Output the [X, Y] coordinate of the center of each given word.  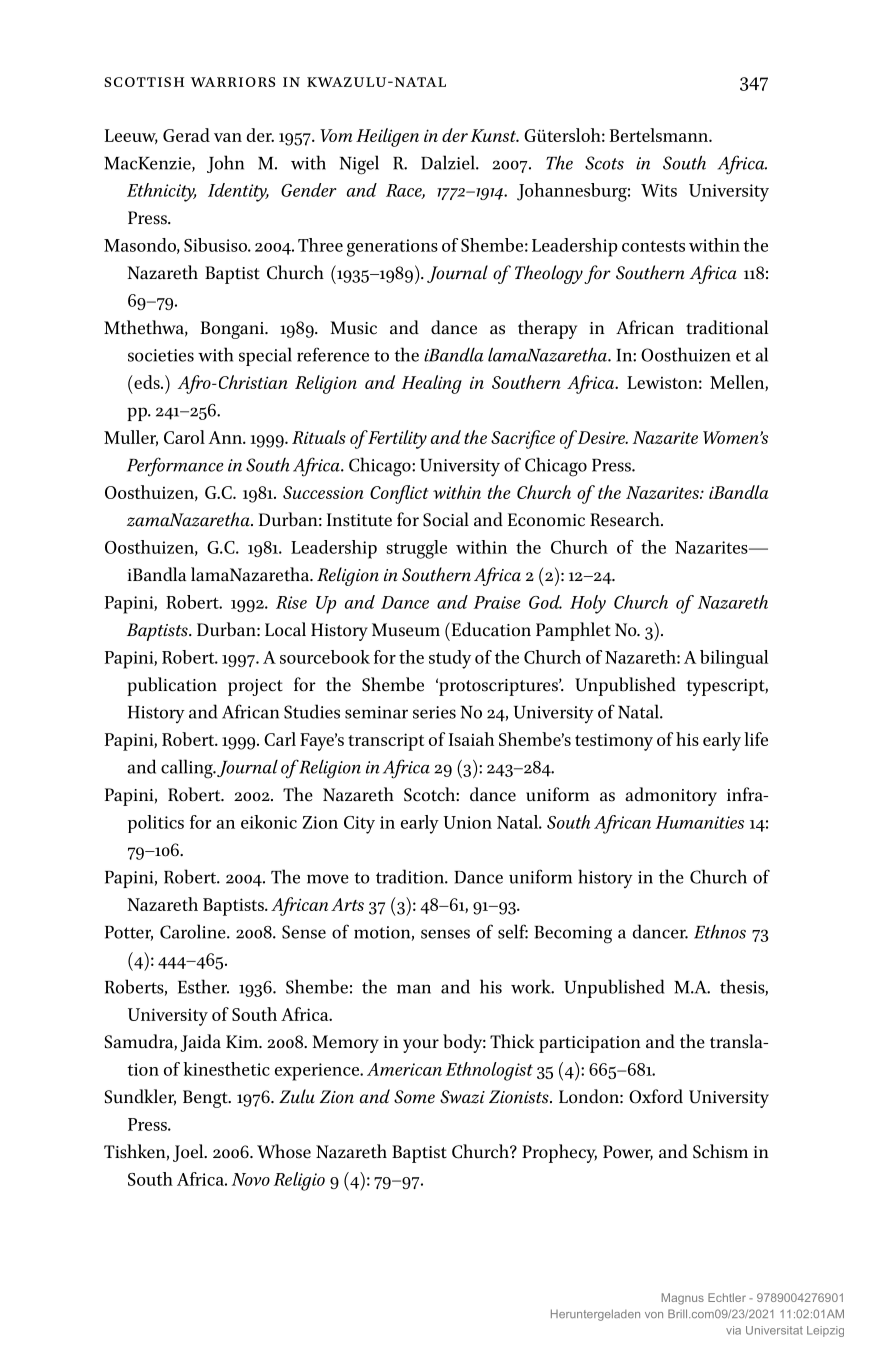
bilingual [734, 659]
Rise [291, 602]
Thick [512, 1041]
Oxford [656, 1096]
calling [188, 769]
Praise [497, 602]
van [228, 137]
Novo [251, 1179]
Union [467, 822]
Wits [659, 190]
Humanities [700, 822]
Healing [432, 384]
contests [653, 246]
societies [161, 355]
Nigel [359, 165]
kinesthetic [226, 1069]
